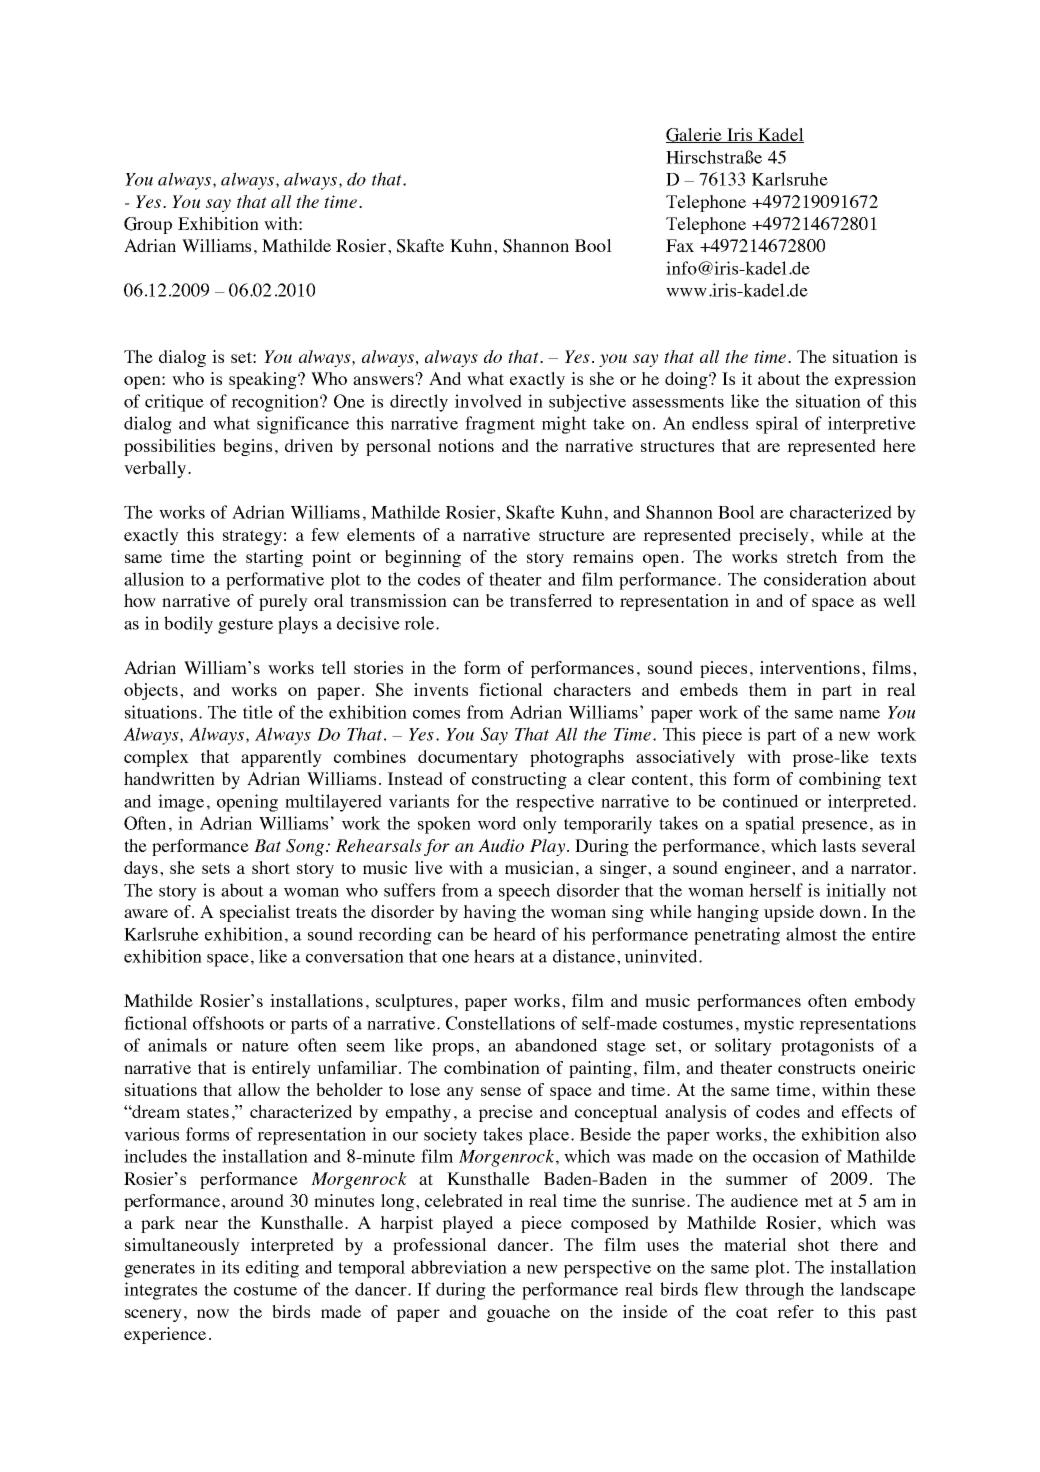  What do you see at coordinates (859, 714) in the screenshot?
I see `name` at bounding box center [859, 714].
